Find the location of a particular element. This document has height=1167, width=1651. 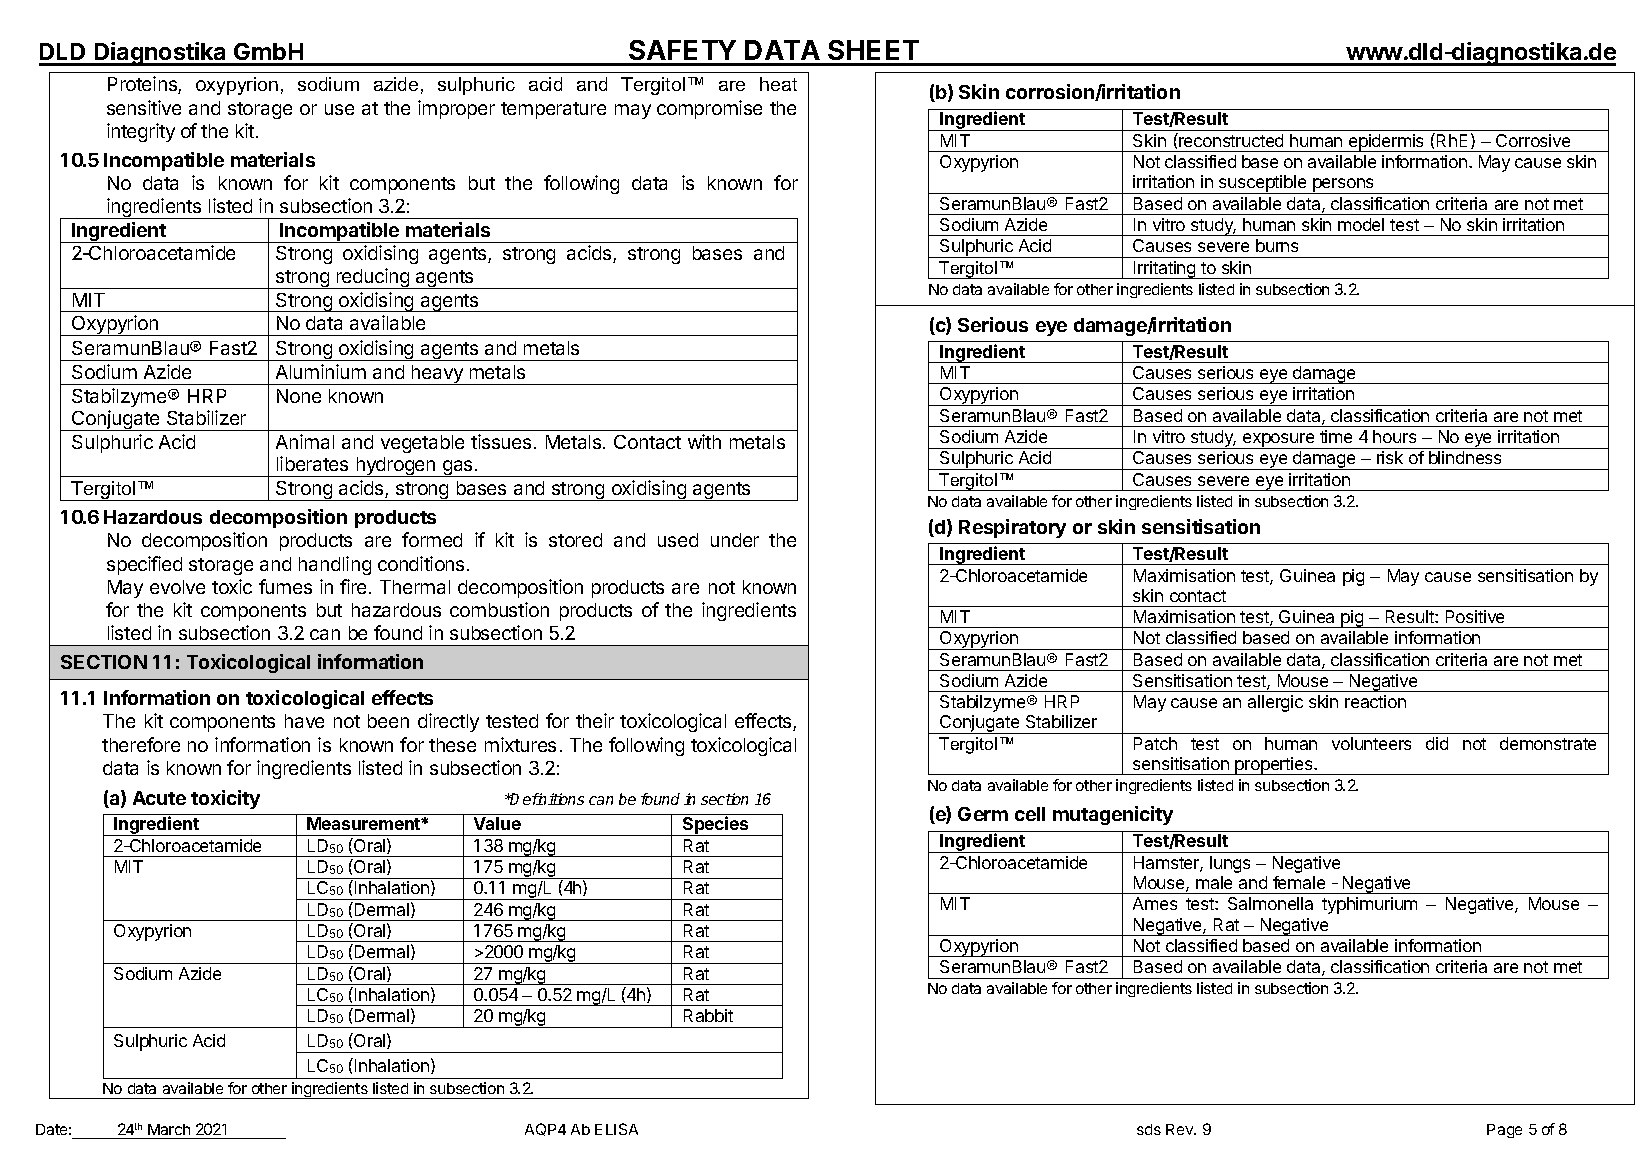

persons is located at coordinates (1344, 186).
